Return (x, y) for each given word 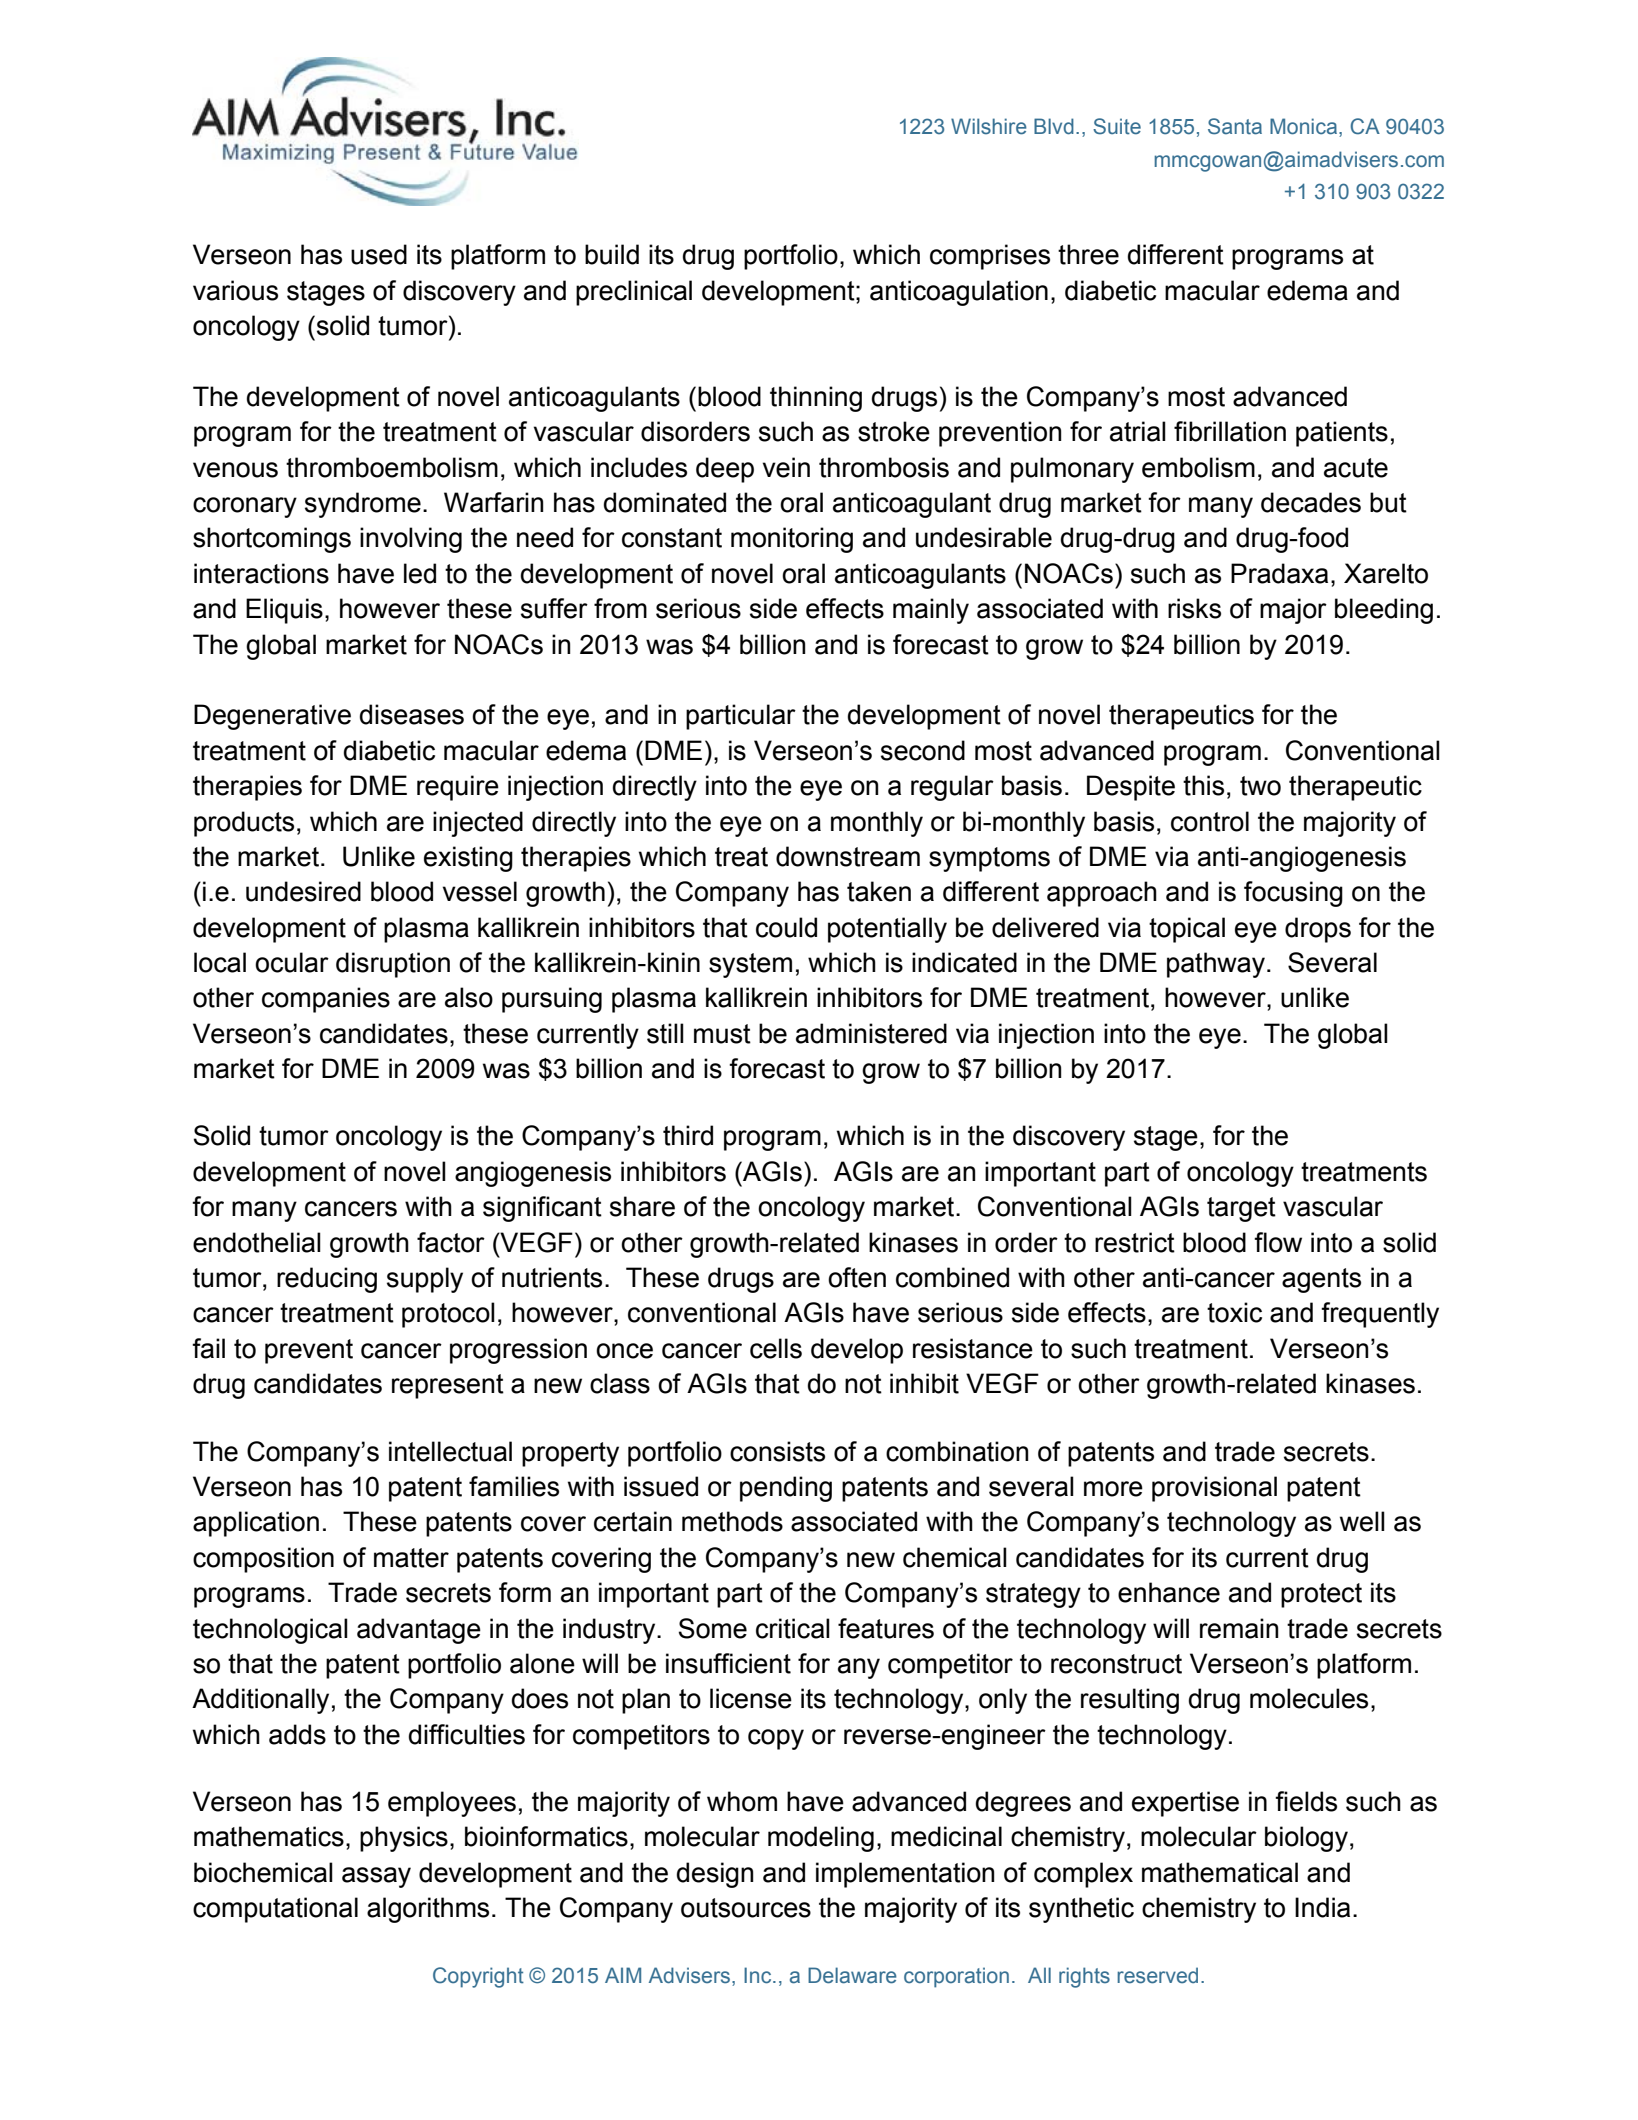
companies (326, 1000)
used (379, 254)
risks (1194, 608)
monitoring (792, 540)
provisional (1214, 1489)
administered (871, 1033)
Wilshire (989, 126)
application (256, 1524)
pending (786, 1489)
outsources (746, 1908)
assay (376, 1877)
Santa (1235, 126)
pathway (1216, 965)
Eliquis (284, 611)
